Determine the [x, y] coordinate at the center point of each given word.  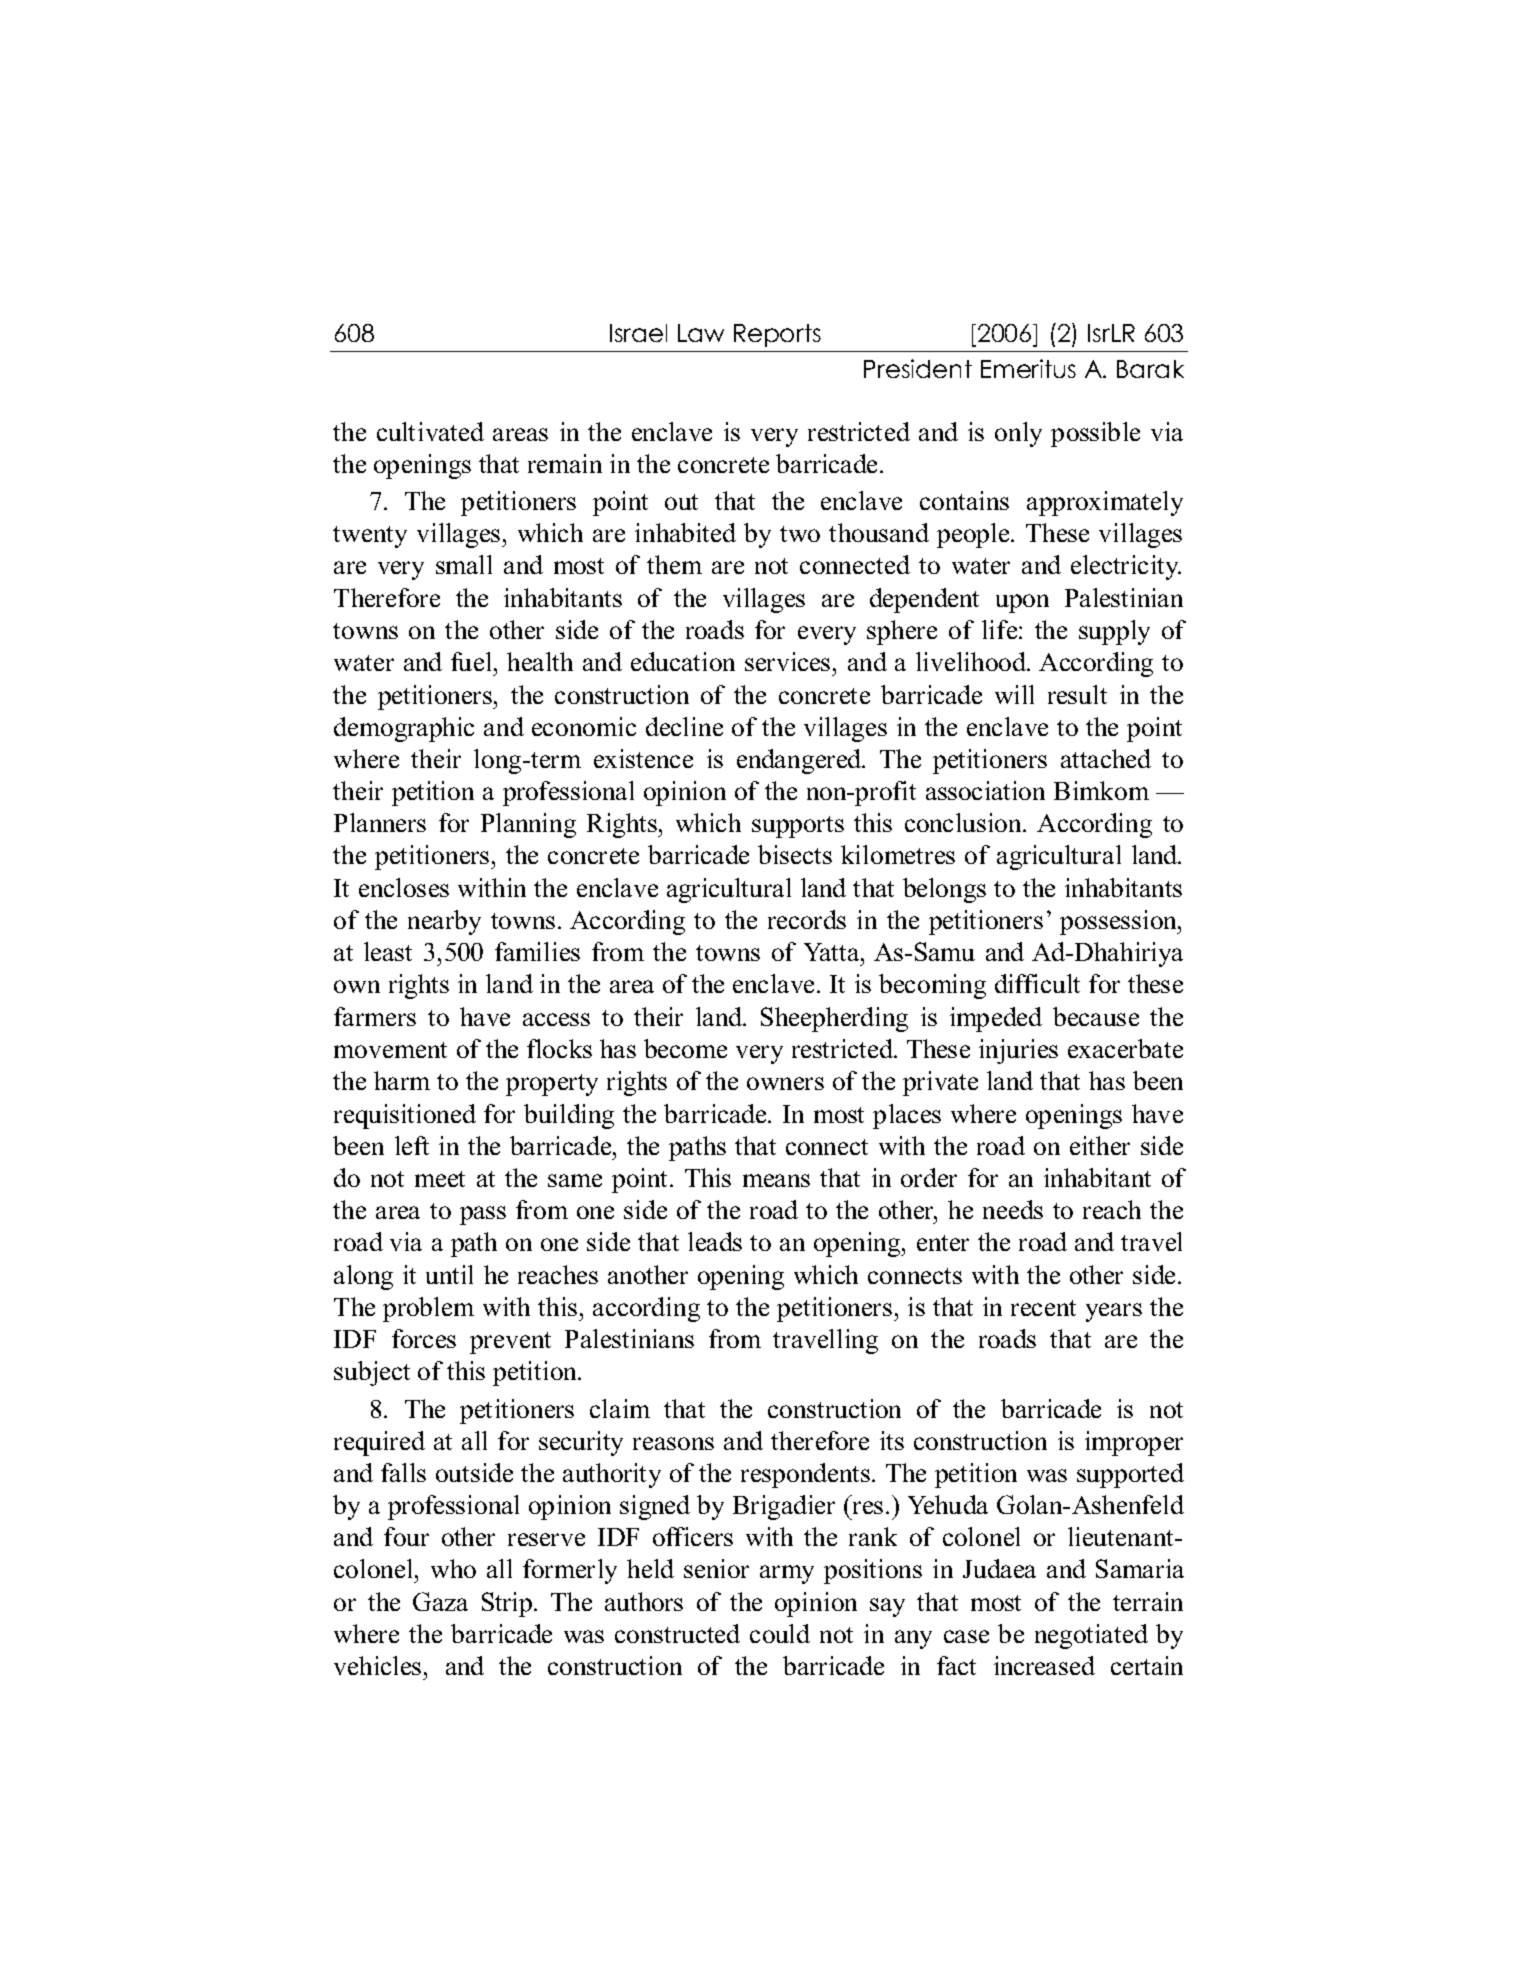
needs [1013, 1209]
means [776, 1180]
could [780, 1633]
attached [1106, 758]
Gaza [440, 1601]
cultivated [430, 431]
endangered [800, 761]
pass [483, 1215]
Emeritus [1028, 368]
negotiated [1091, 1636]
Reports [777, 335]
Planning [528, 825]
